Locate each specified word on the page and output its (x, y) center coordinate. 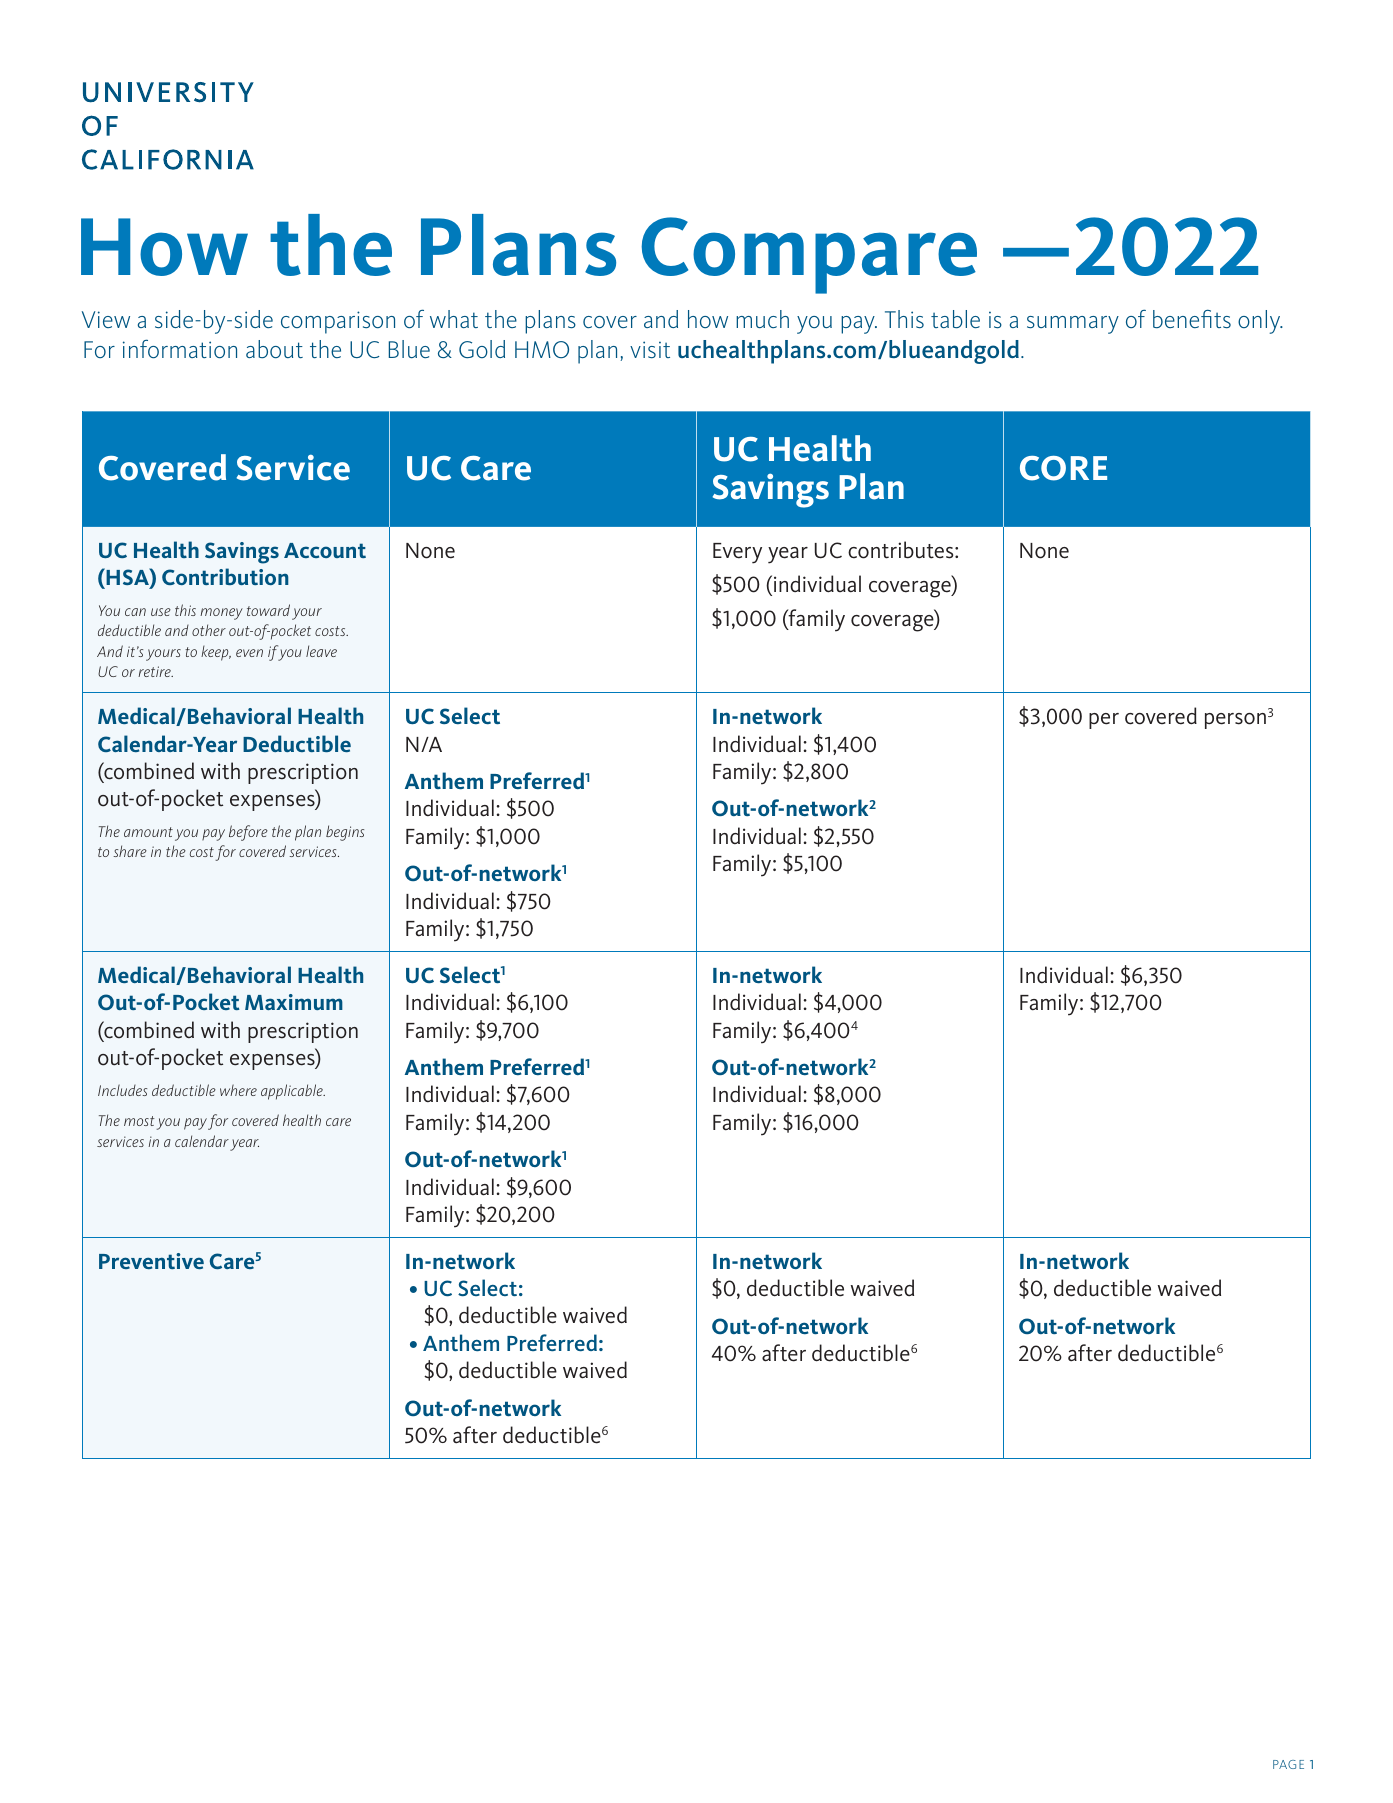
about (274, 349)
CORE (1063, 468)
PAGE (1288, 1764)
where (238, 1090)
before (248, 833)
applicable (293, 1092)
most (139, 1121)
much (762, 319)
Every (737, 553)
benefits (1192, 319)
